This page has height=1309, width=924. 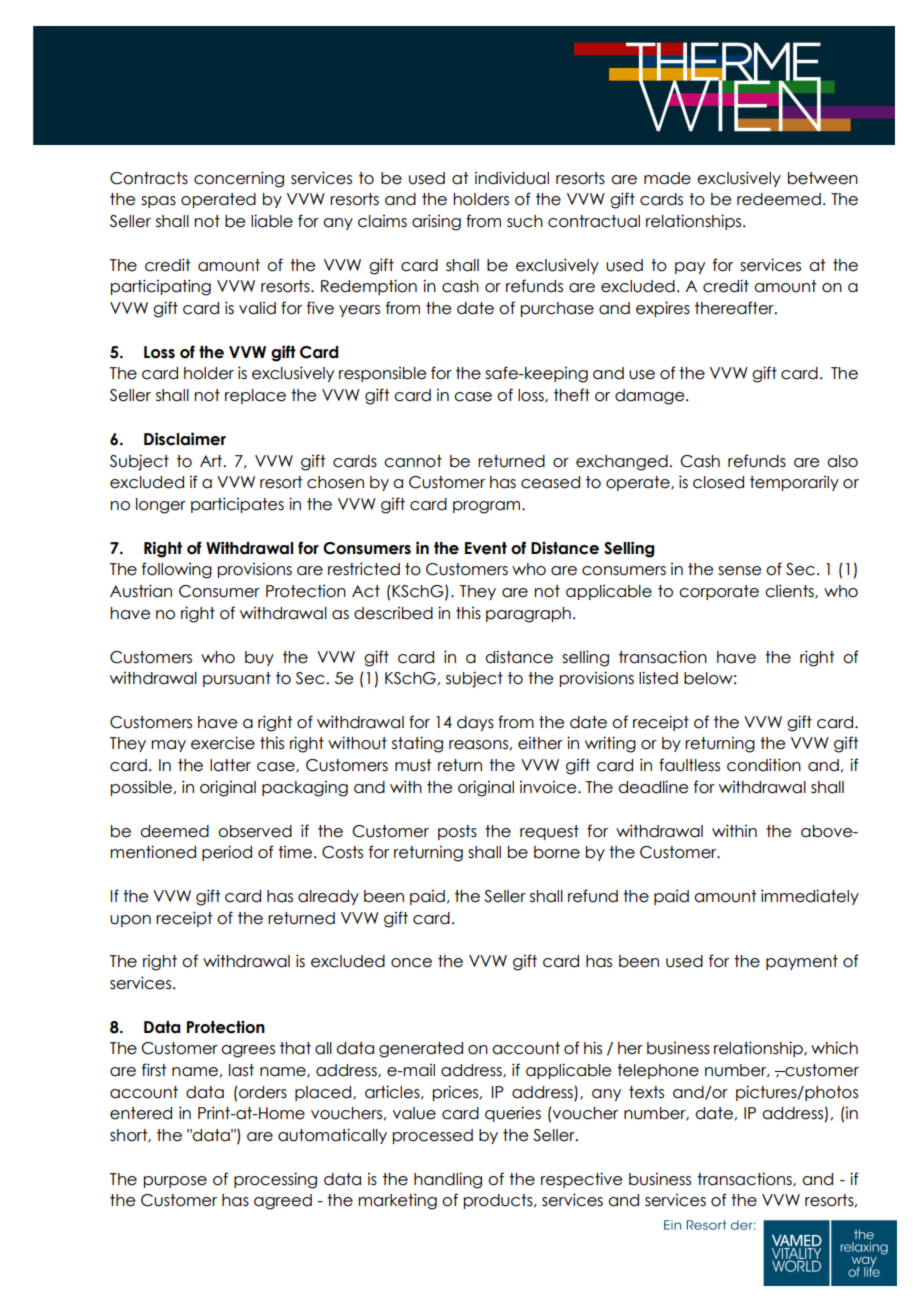 I want to click on posts, so click(x=457, y=832).
